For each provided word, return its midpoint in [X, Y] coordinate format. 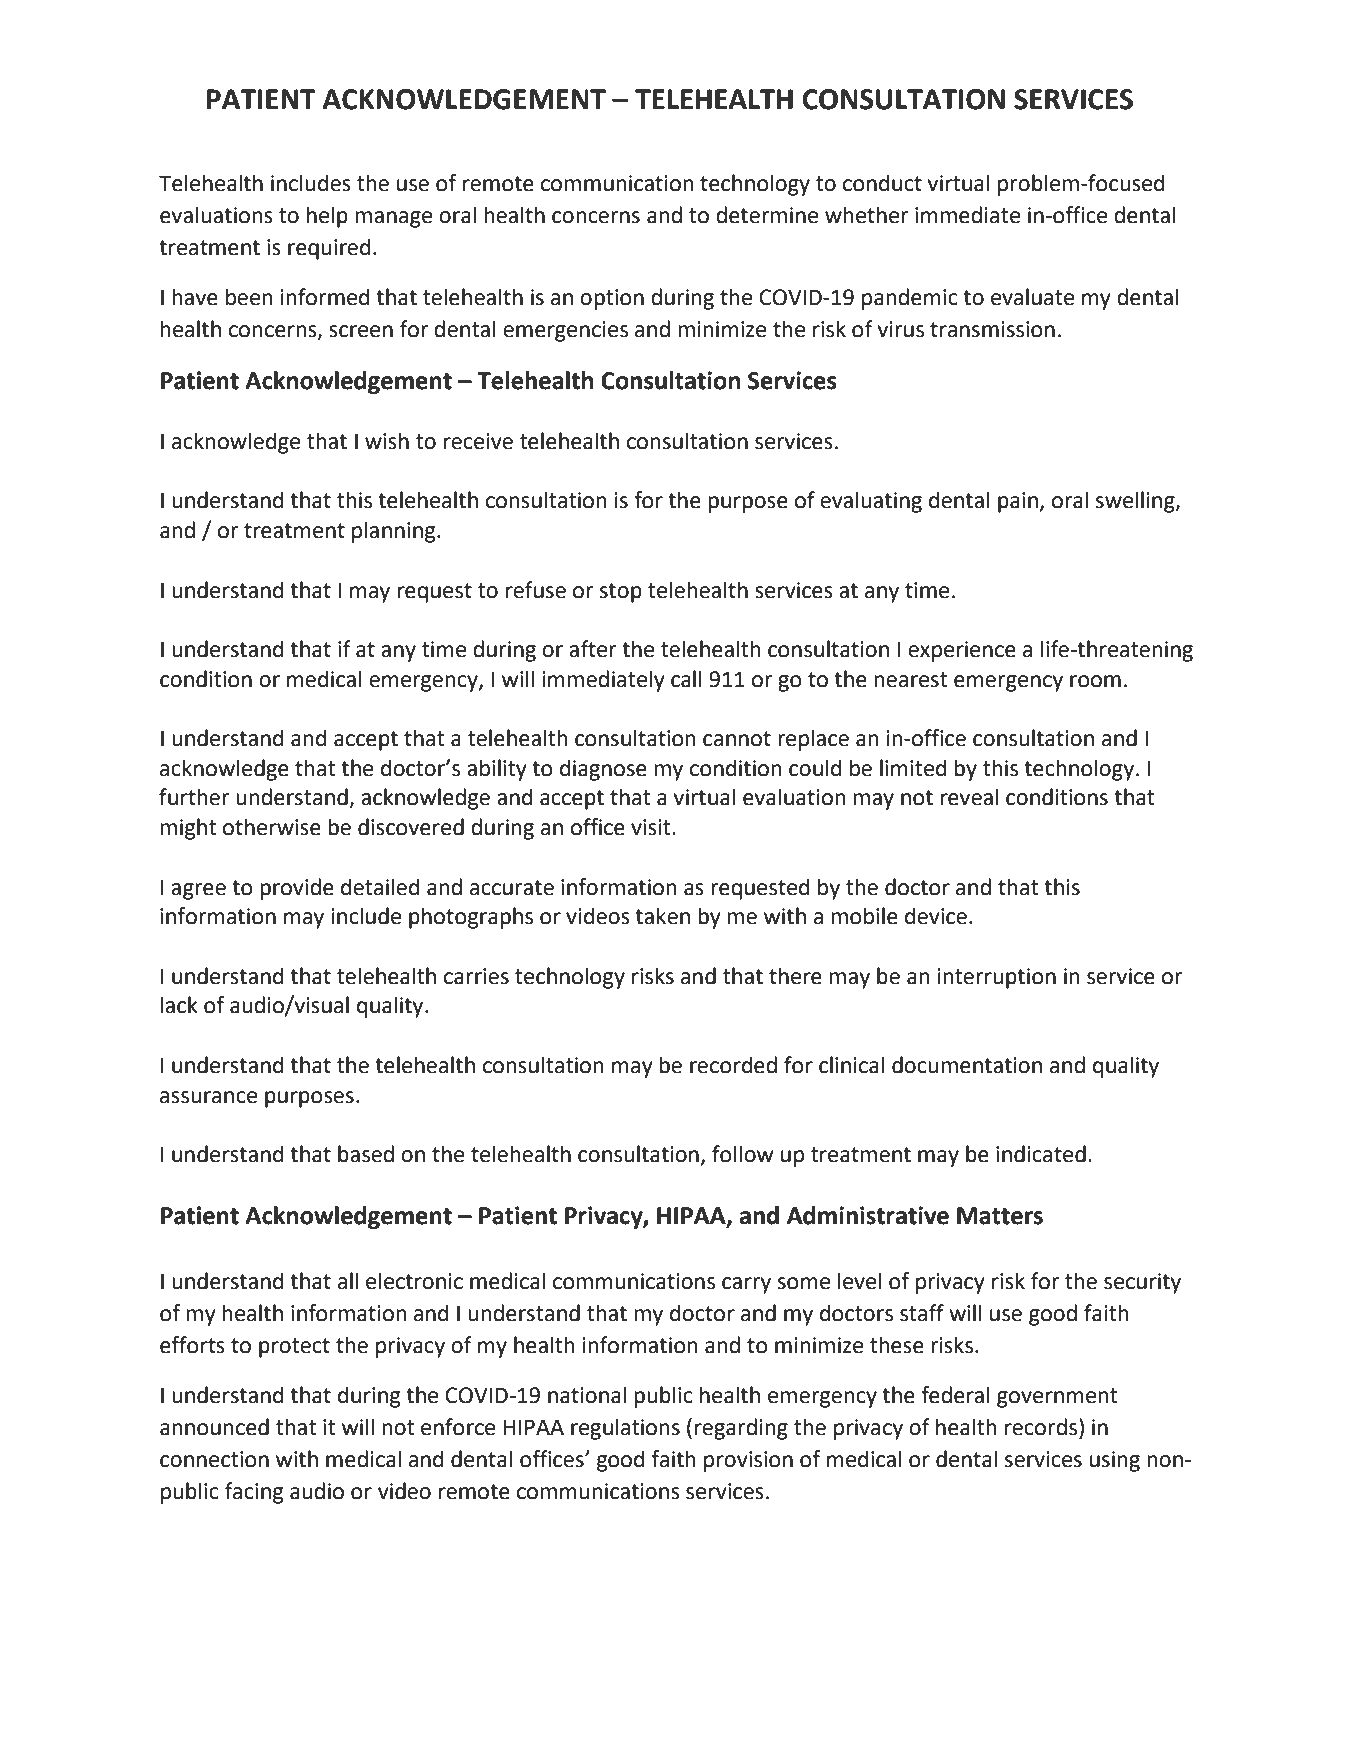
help [327, 217]
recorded [733, 1065]
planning [395, 532]
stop [621, 593]
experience [962, 651]
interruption [997, 978]
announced [214, 1427]
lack [179, 1005]
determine [767, 215]
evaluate [1032, 297]
